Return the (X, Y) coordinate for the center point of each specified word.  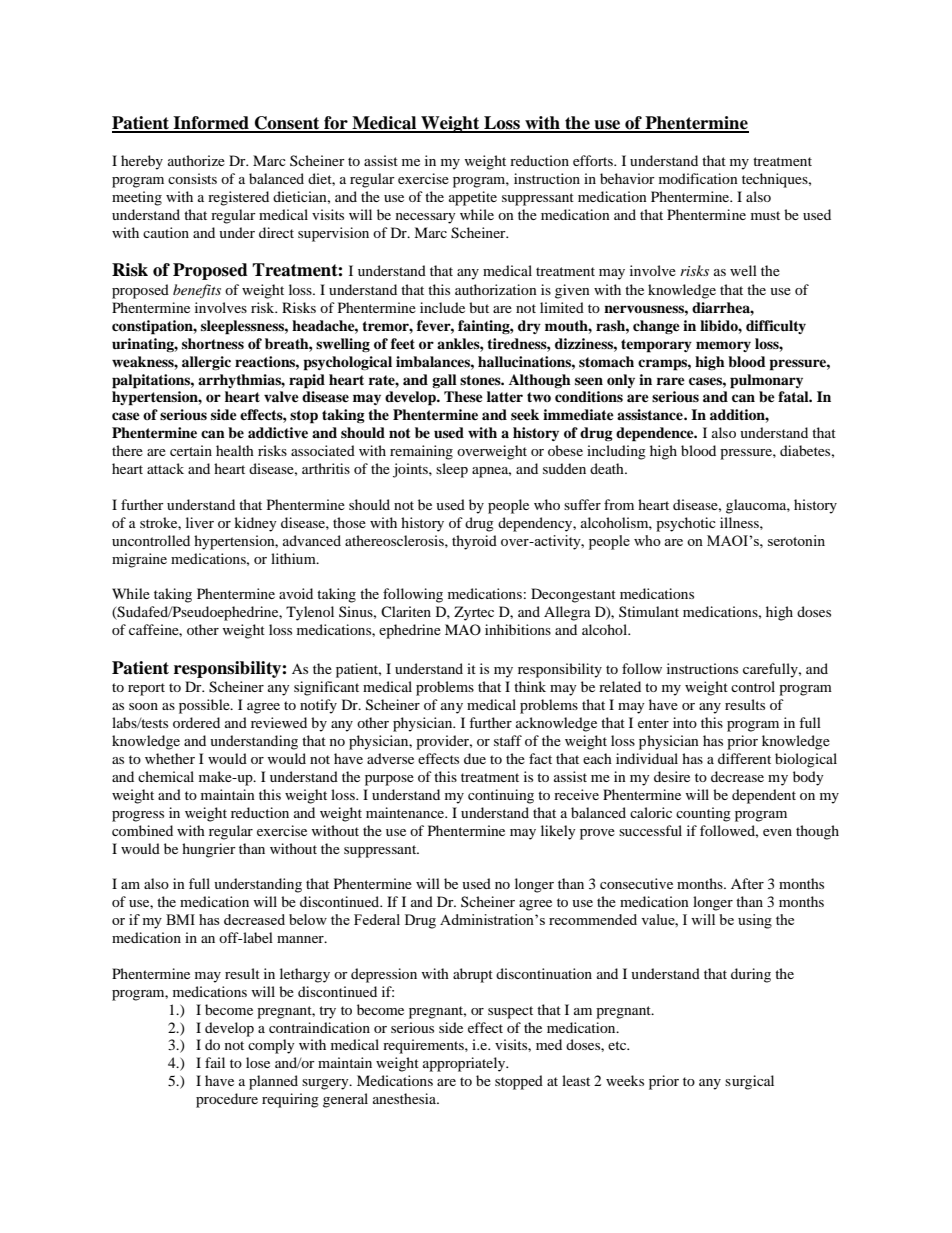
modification (698, 178)
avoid (296, 593)
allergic (206, 363)
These (463, 396)
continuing (501, 796)
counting (703, 814)
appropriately (465, 1064)
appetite (473, 198)
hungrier (209, 850)
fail (215, 1062)
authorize (196, 160)
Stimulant (649, 611)
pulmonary (766, 381)
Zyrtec (474, 613)
